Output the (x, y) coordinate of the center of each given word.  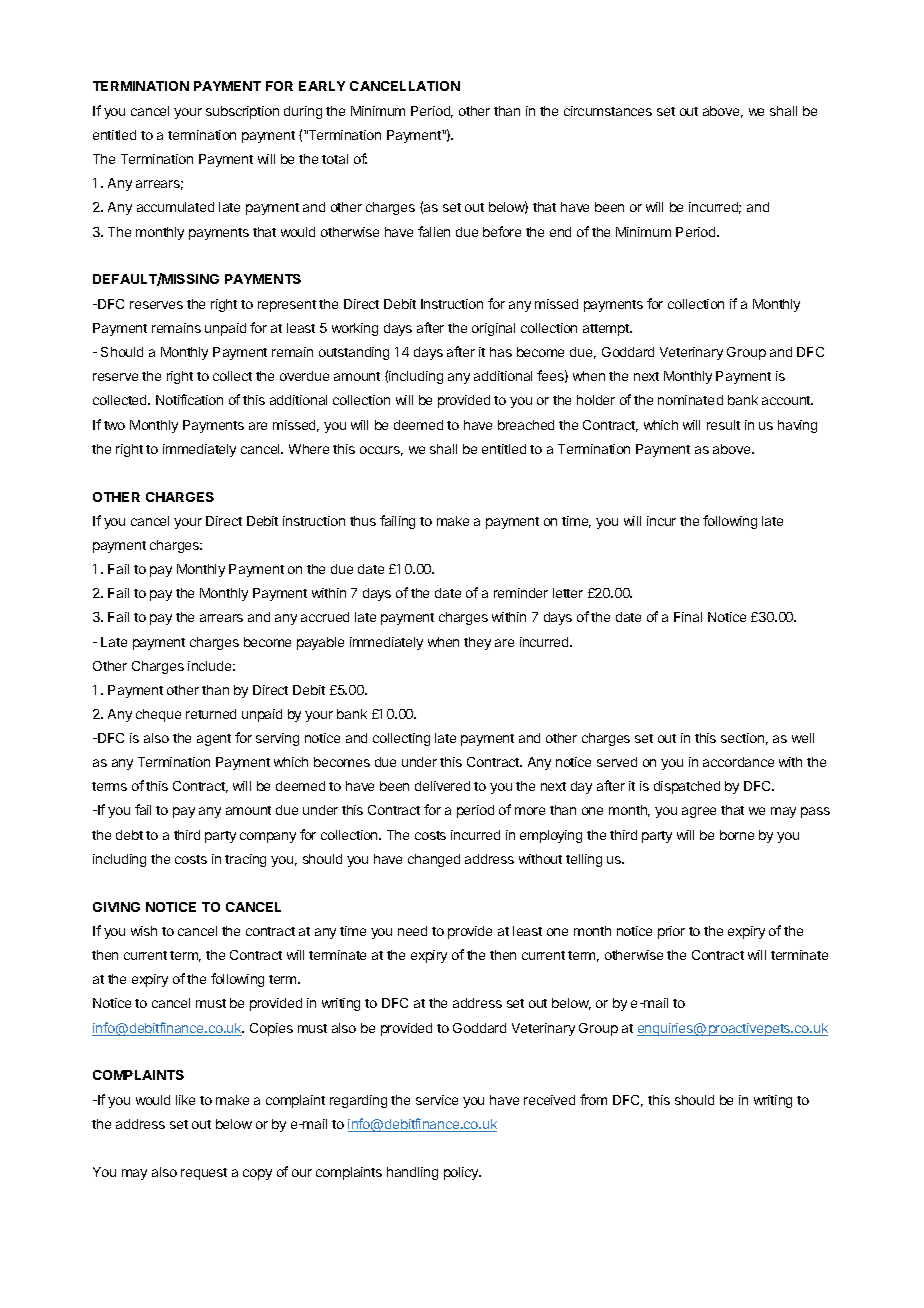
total (335, 159)
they (477, 643)
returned (211, 714)
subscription (242, 112)
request (204, 1174)
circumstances (608, 111)
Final (688, 617)
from (593, 1099)
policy (462, 1173)
